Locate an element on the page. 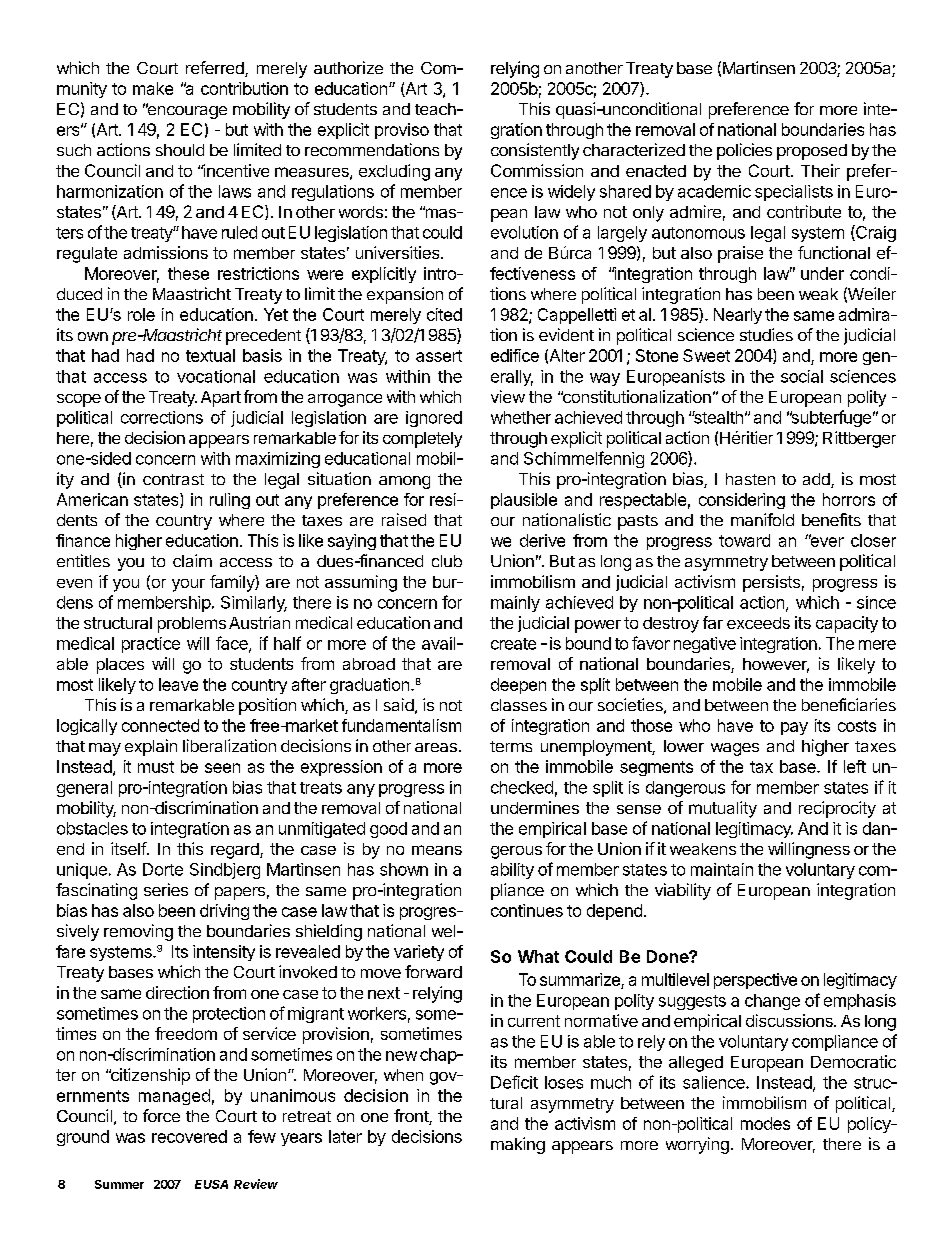 This document has height=1233, width=952. perspective is located at coordinates (755, 981).
